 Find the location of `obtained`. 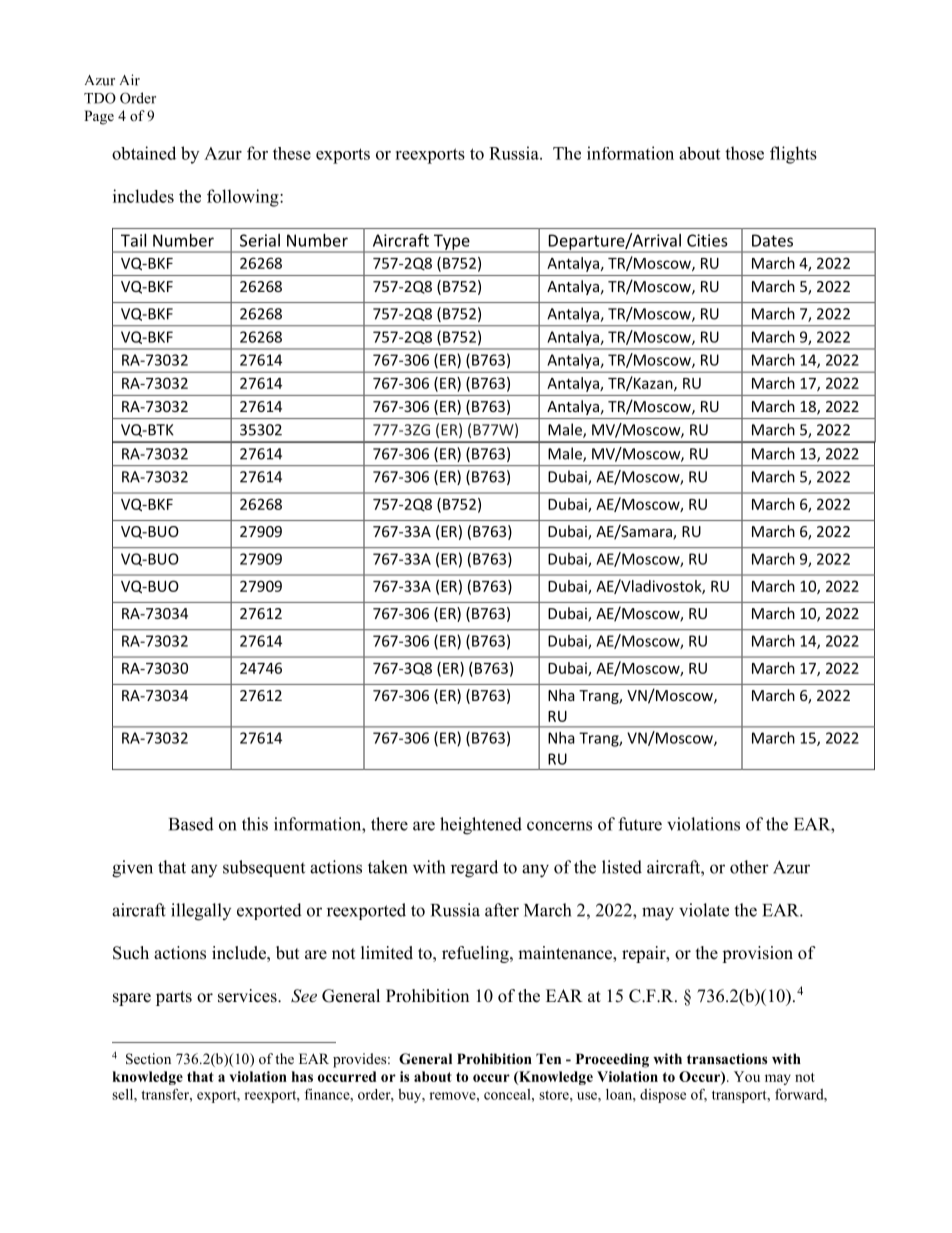

obtained is located at coordinates (144, 153).
